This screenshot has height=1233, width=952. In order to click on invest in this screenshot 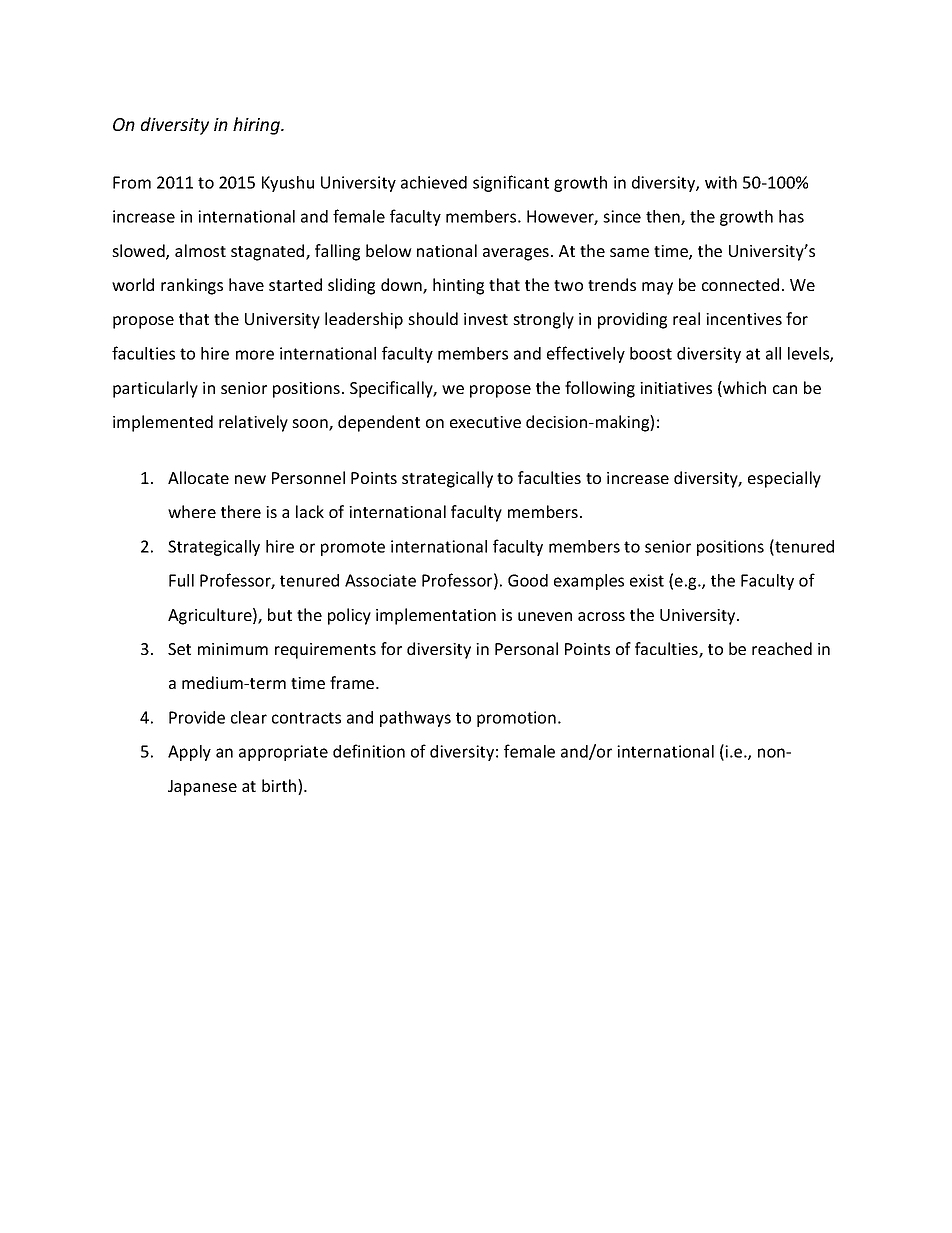, I will do `click(486, 319)`.
